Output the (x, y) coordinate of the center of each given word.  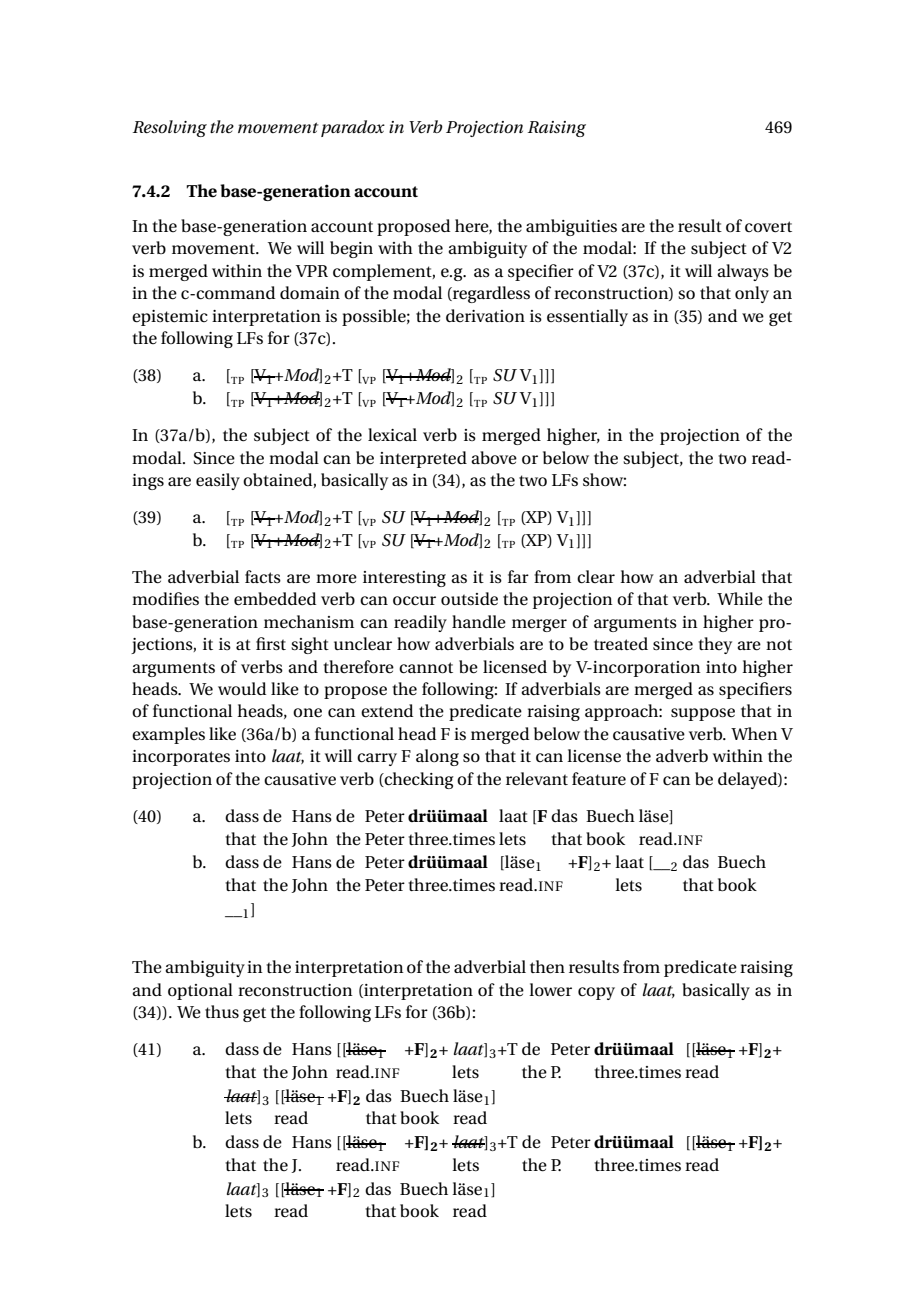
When (754, 734)
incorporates (181, 758)
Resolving (170, 128)
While (740, 599)
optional (200, 991)
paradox (353, 128)
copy (596, 993)
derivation (485, 316)
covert (768, 227)
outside (469, 599)
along (437, 757)
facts (263, 577)
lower (550, 990)
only (752, 294)
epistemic (170, 318)
